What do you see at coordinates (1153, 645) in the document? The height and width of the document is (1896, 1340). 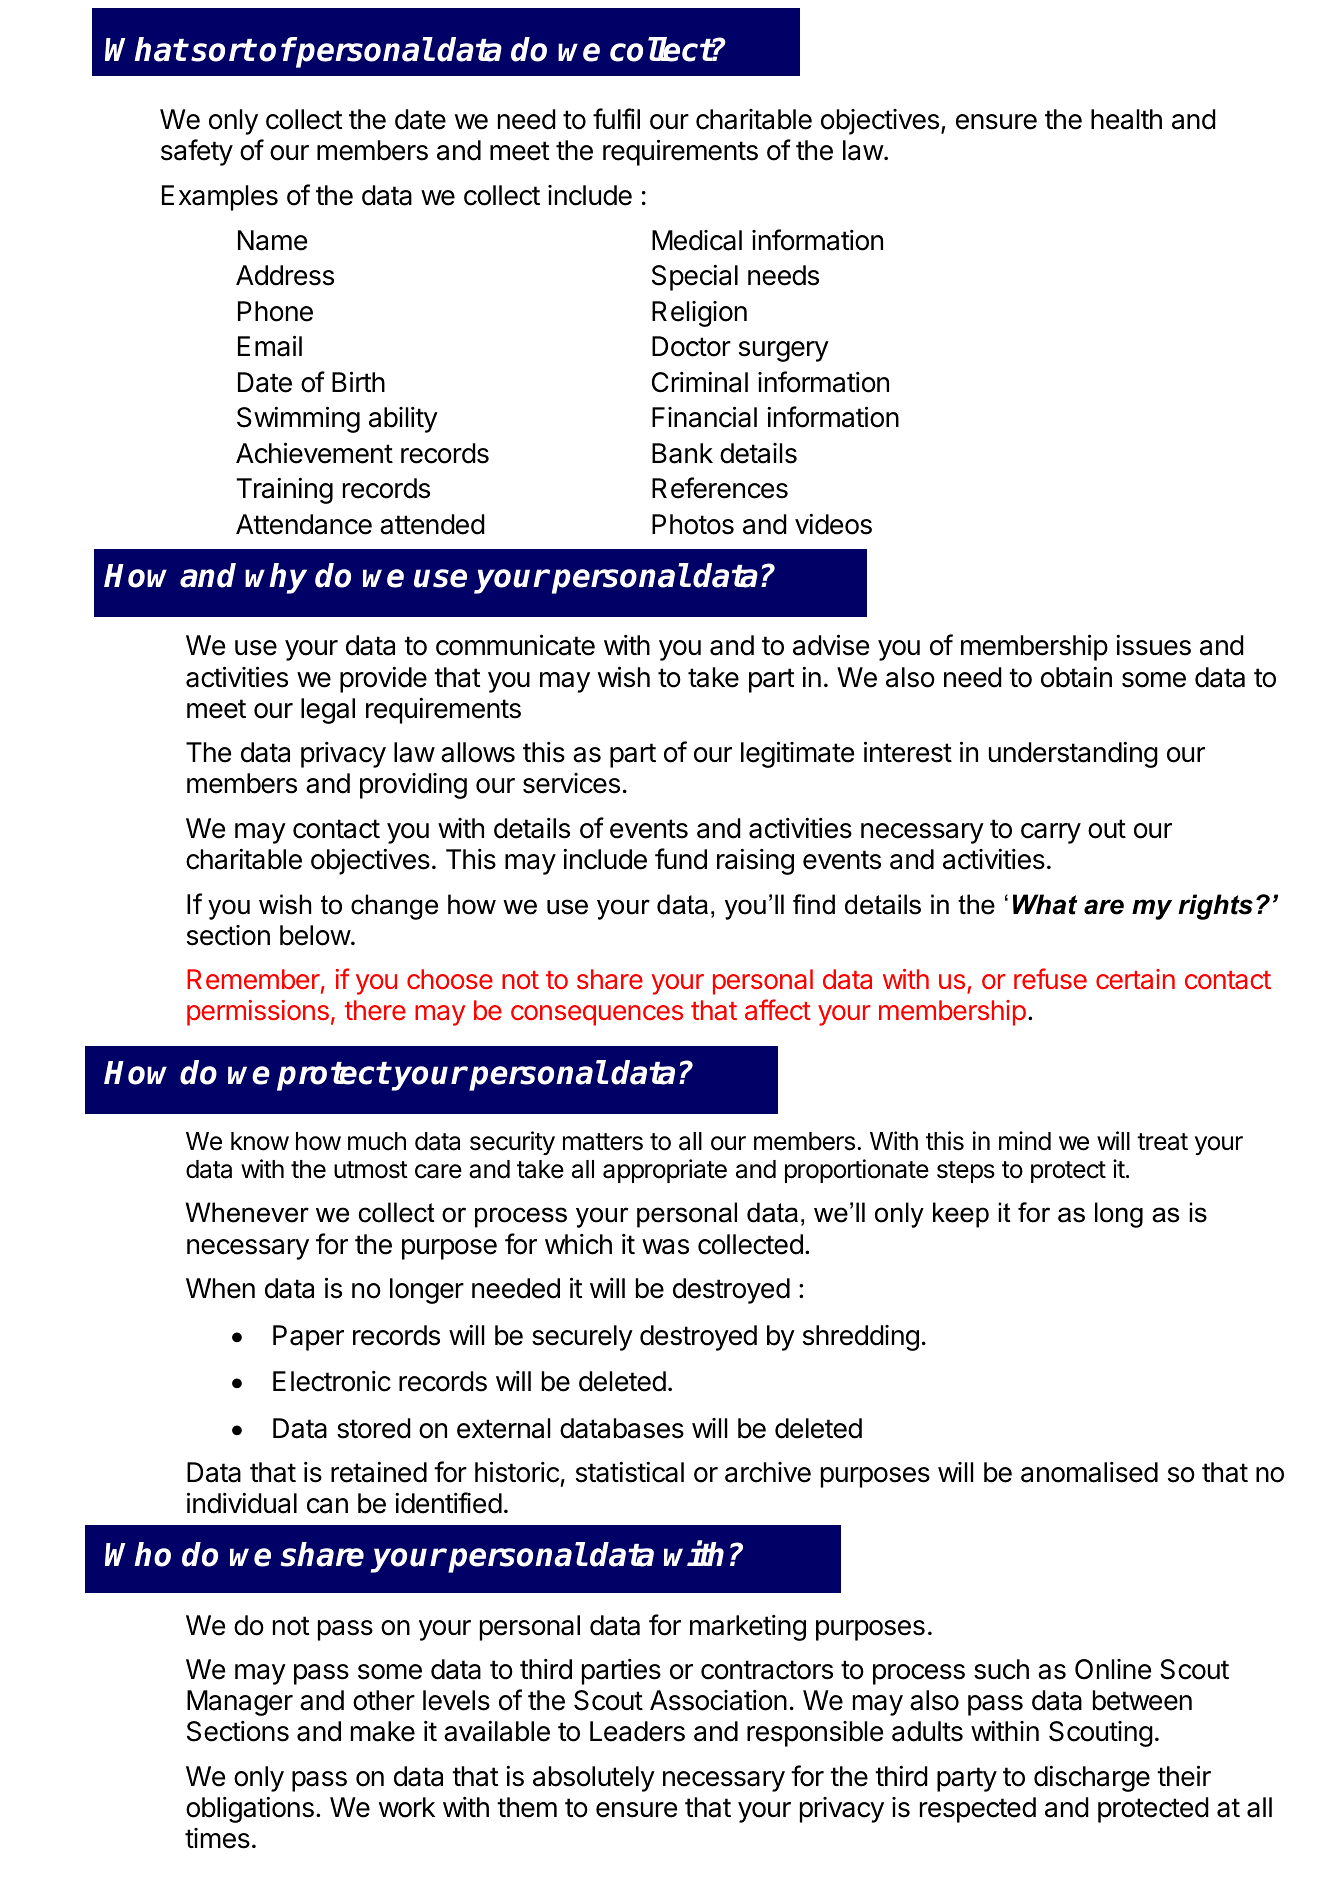 I see `issues` at bounding box center [1153, 645].
